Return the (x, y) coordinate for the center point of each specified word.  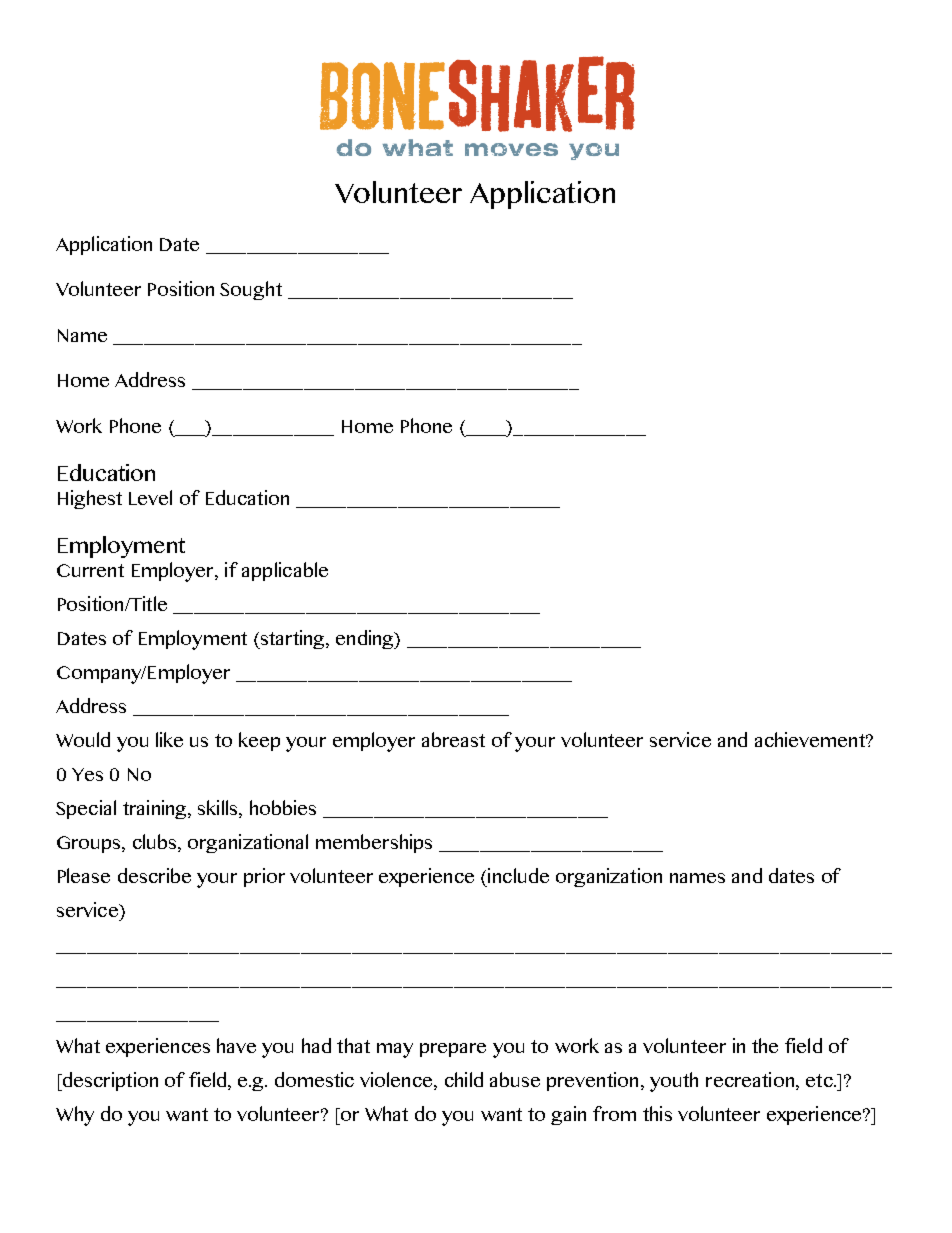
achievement (811, 739)
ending (366, 639)
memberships (374, 843)
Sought (251, 290)
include (518, 875)
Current (90, 570)
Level (150, 497)
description (109, 1081)
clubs (156, 841)
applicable (285, 571)
